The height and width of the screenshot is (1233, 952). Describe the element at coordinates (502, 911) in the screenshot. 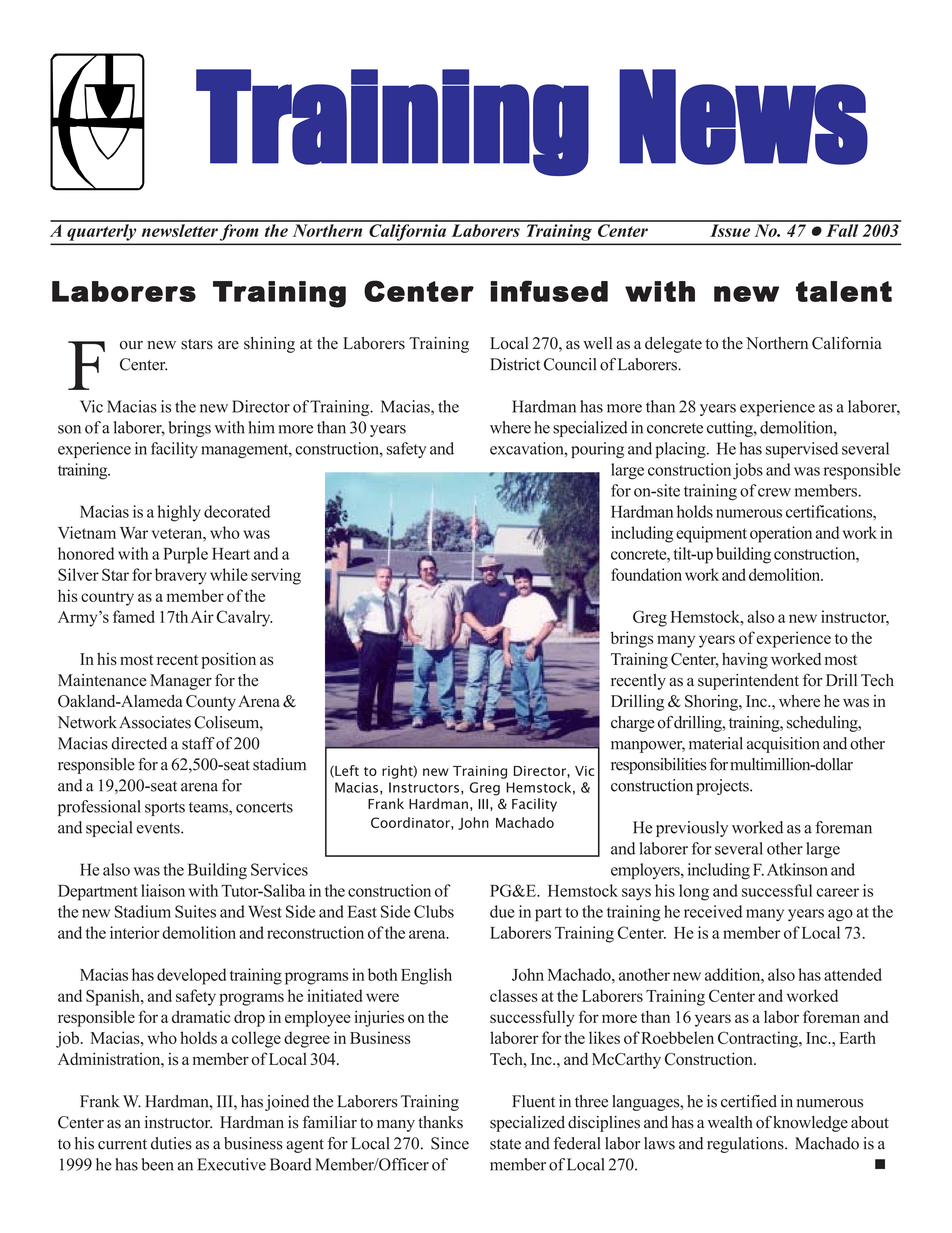

I see `due` at that location.
